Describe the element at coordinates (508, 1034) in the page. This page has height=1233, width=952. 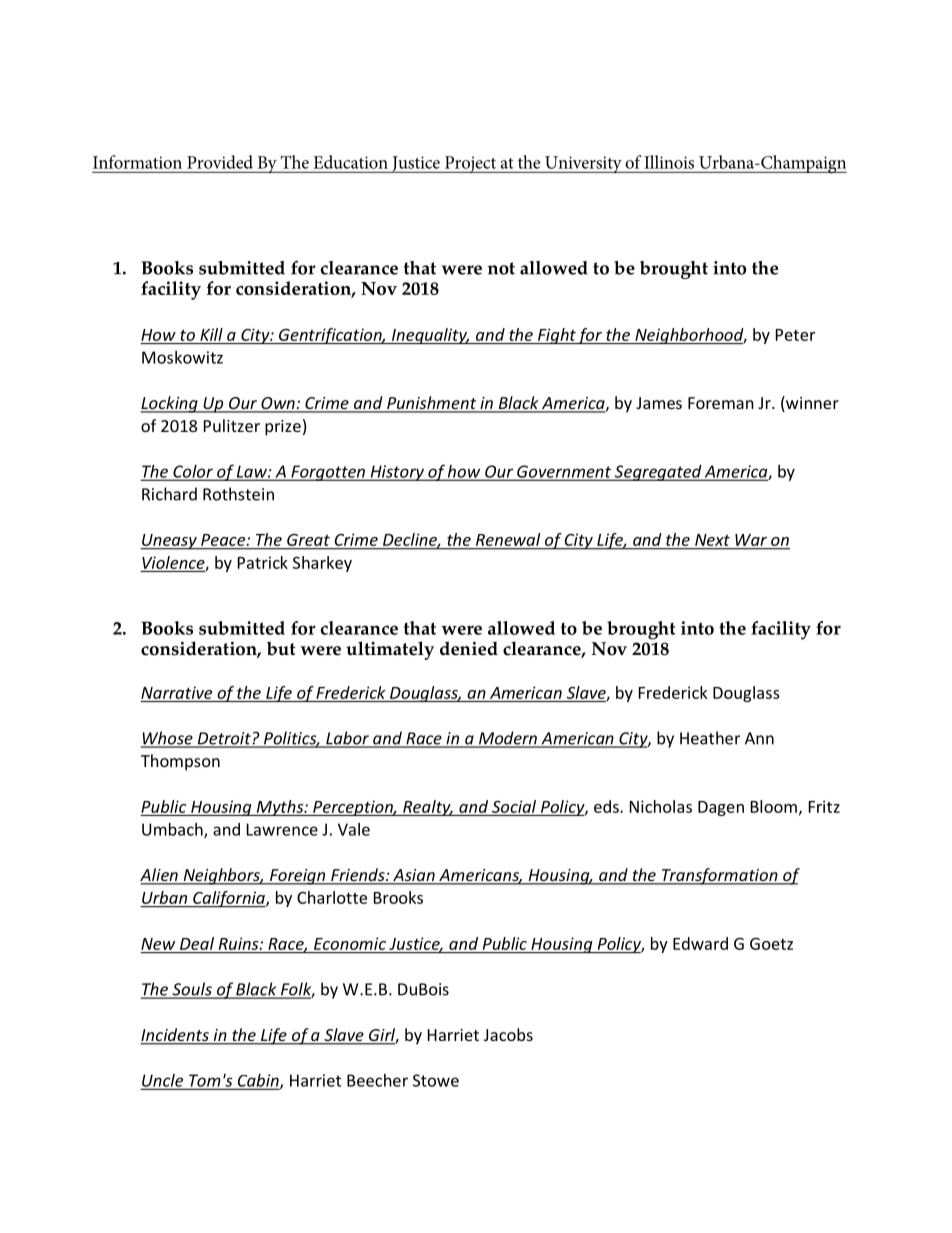
I see `Jacobs` at that location.
